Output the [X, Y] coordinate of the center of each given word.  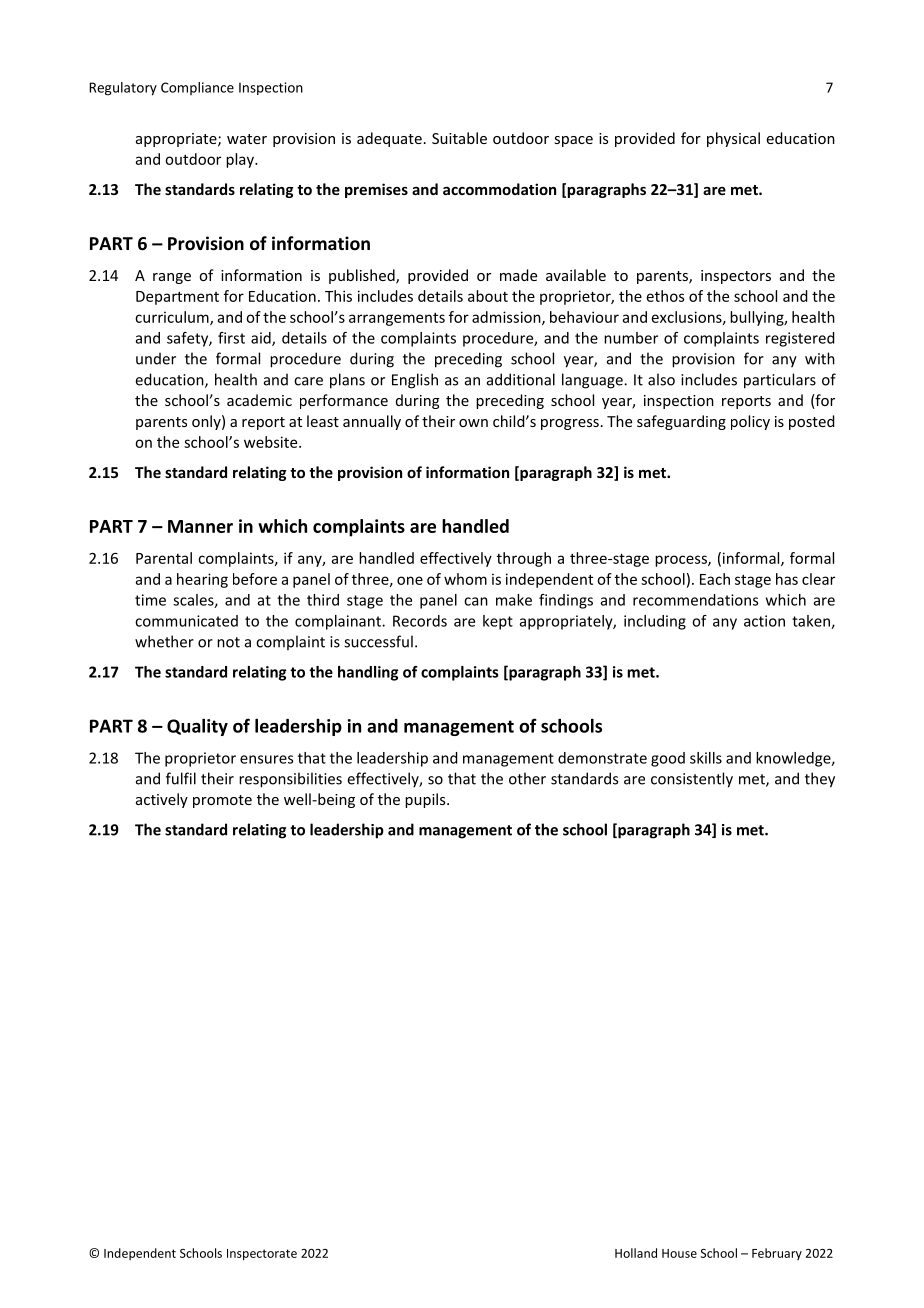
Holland [636, 1253]
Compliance [197, 88]
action [764, 621]
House [679, 1253]
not [228, 642]
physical [733, 139]
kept [498, 622]
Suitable [459, 138]
